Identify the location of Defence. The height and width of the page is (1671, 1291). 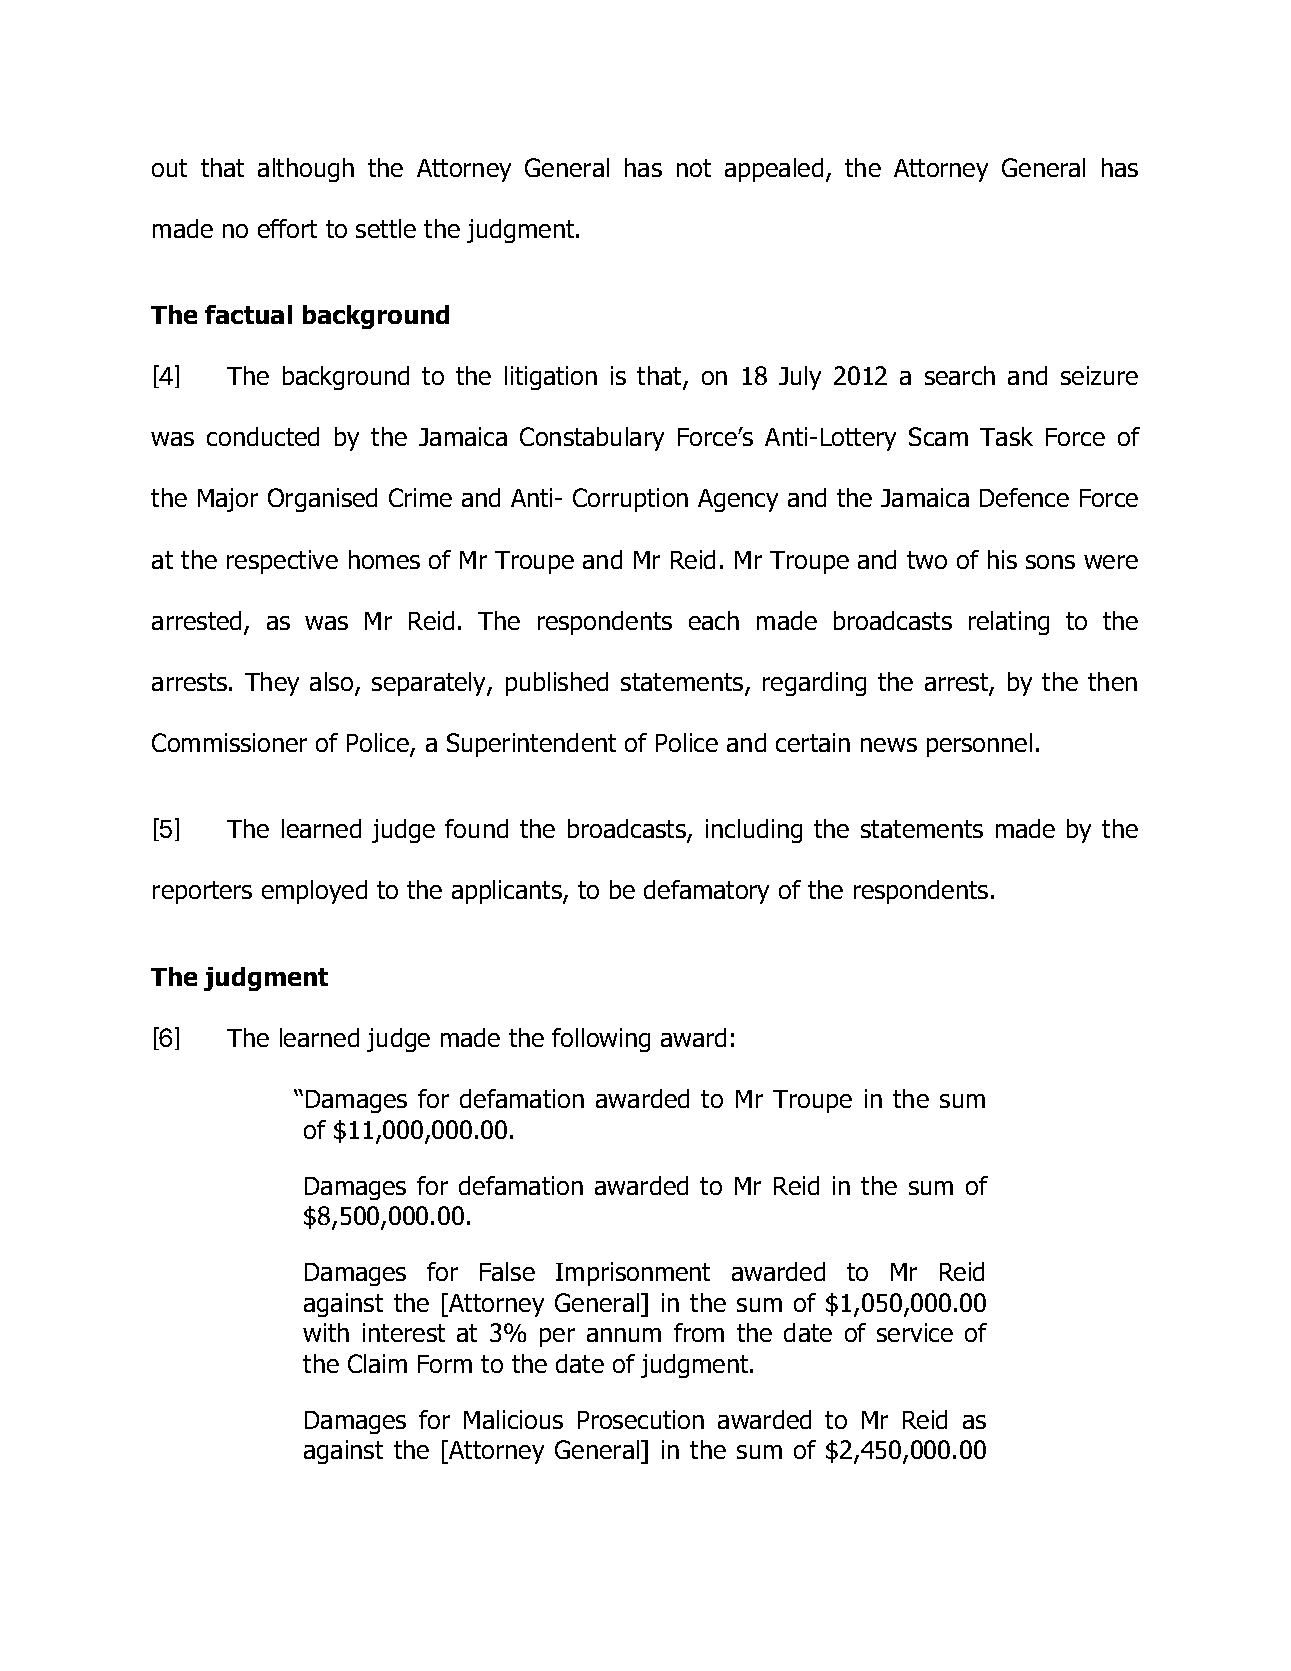
(1024, 497).
